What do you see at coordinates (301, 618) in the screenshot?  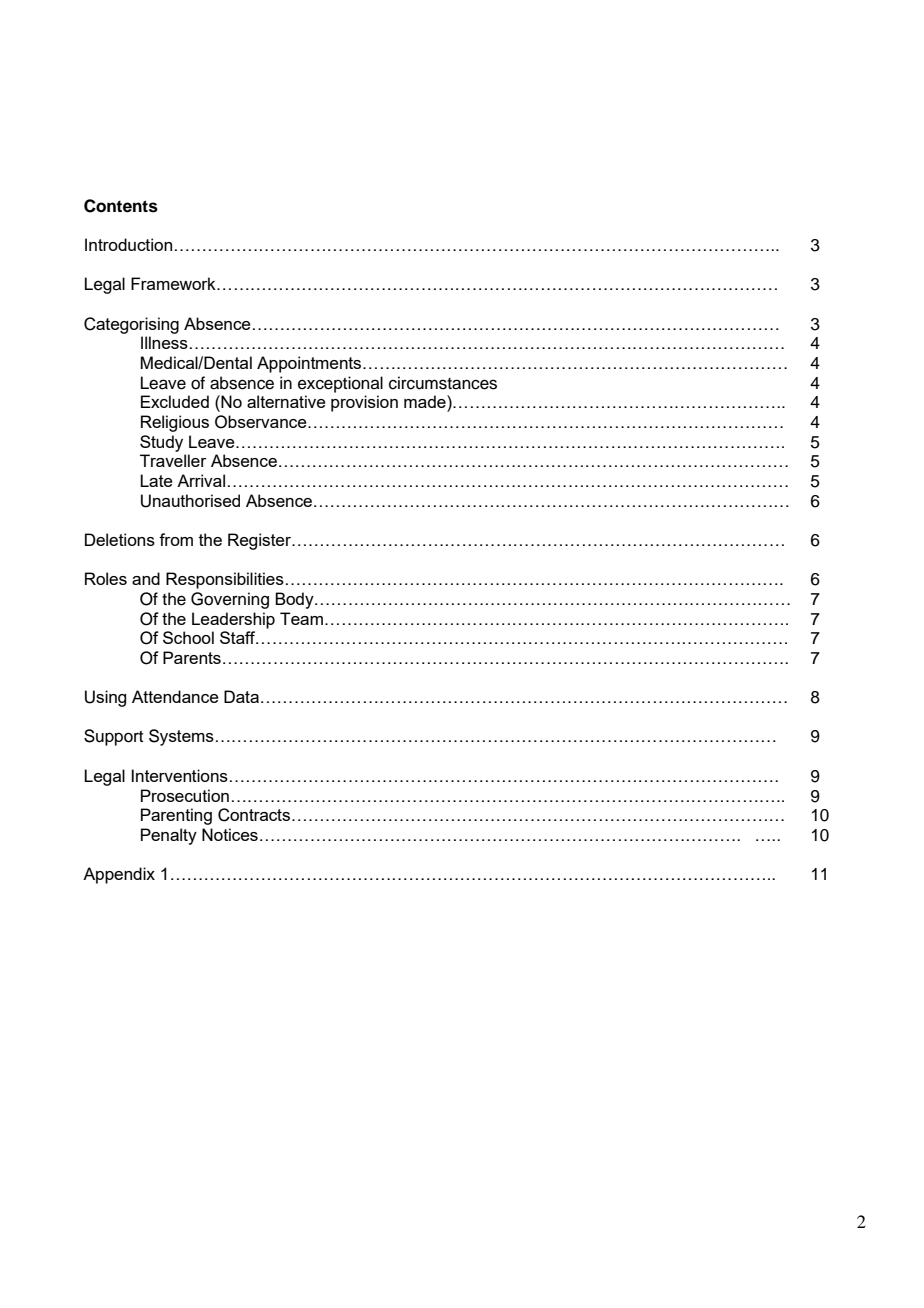 I see `Team` at bounding box center [301, 618].
